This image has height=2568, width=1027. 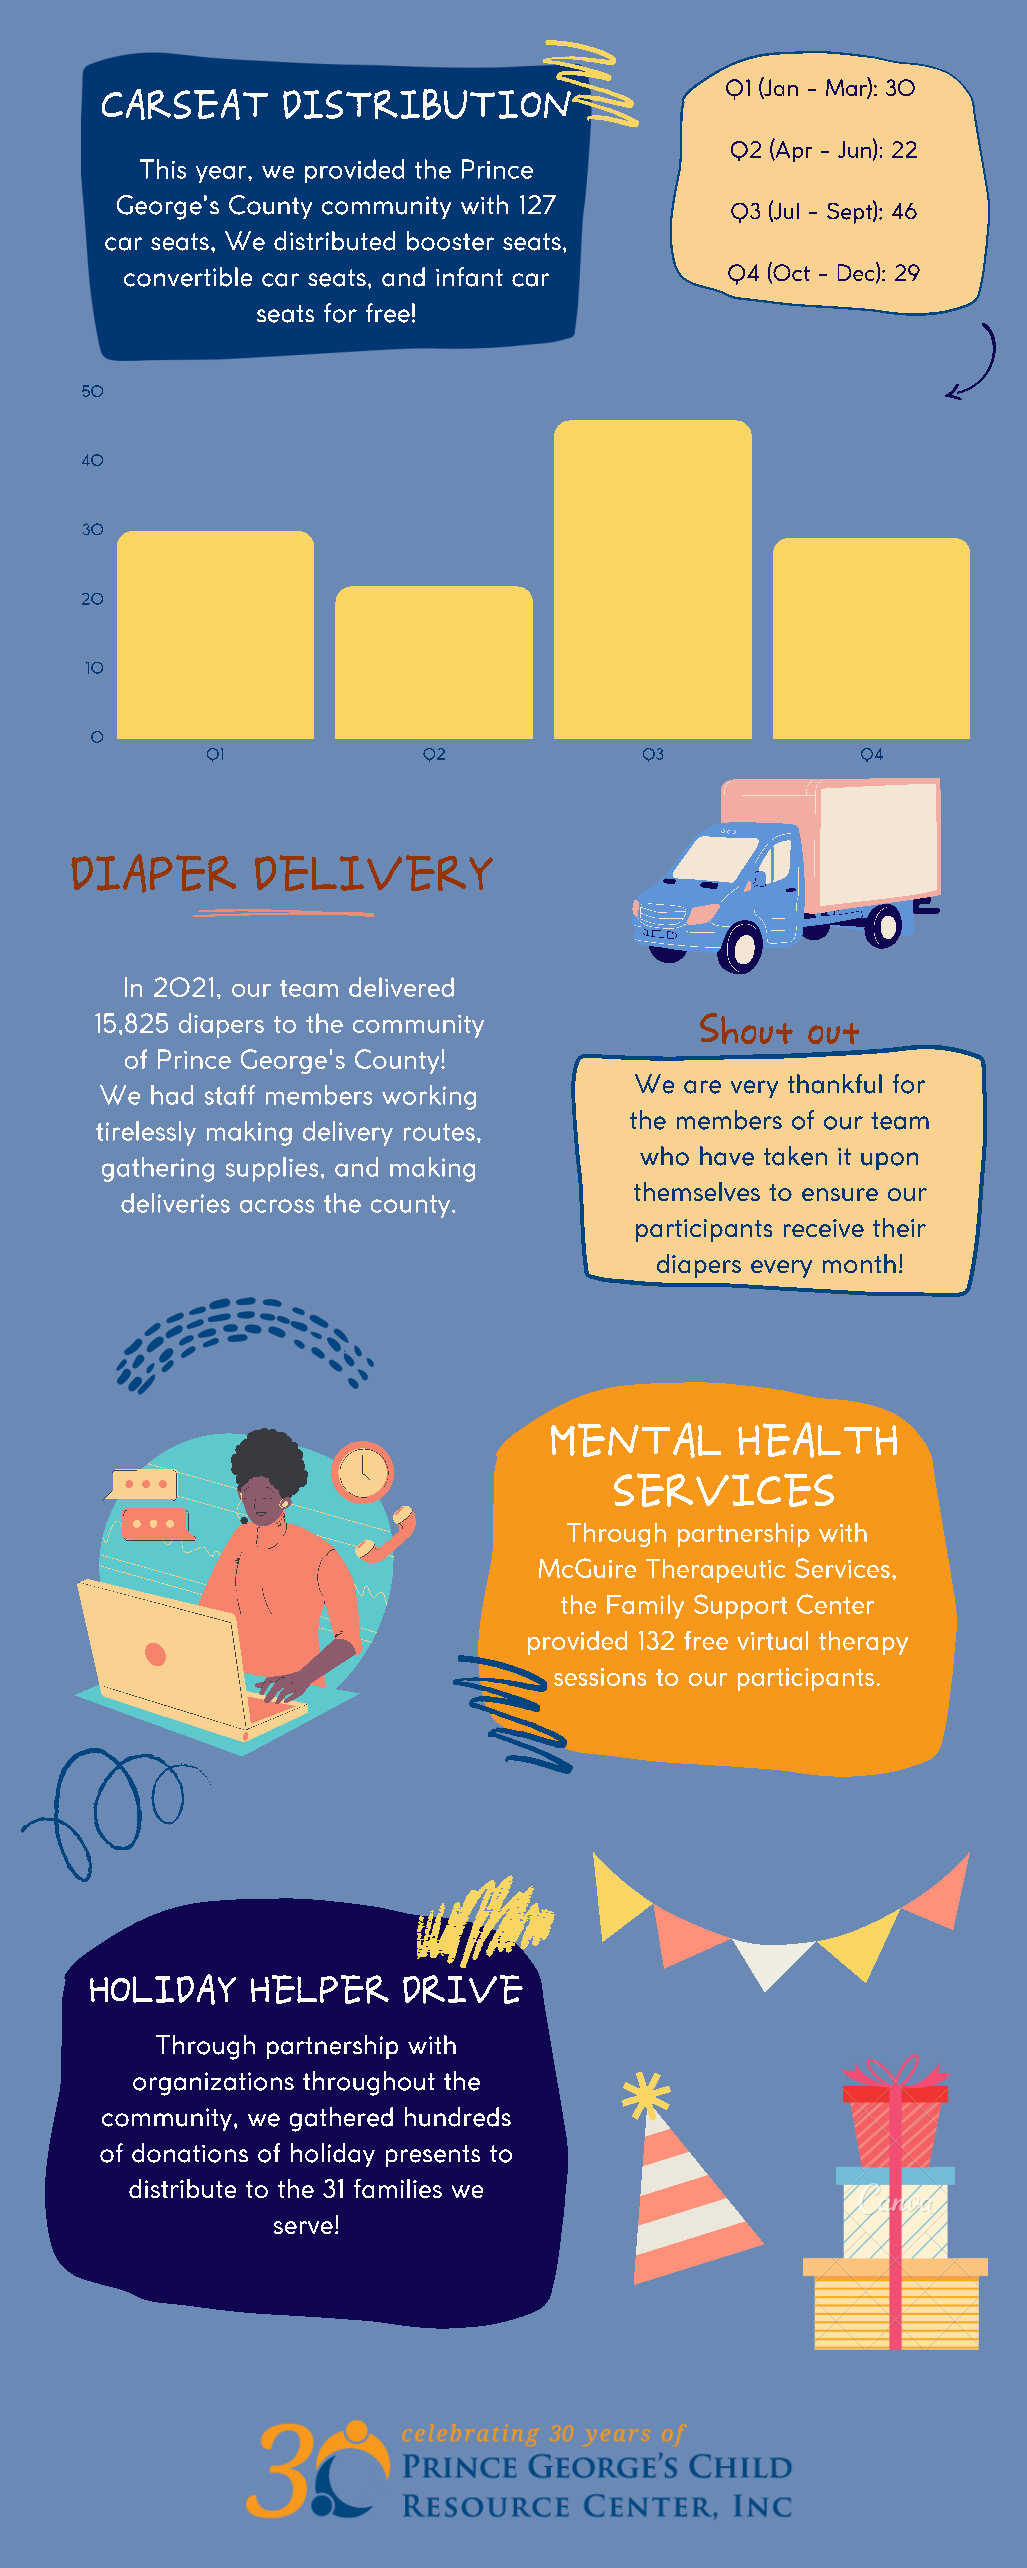 What do you see at coordinates (450, 241) in the image?
I see `booster` at bounding box center [450, 241].
